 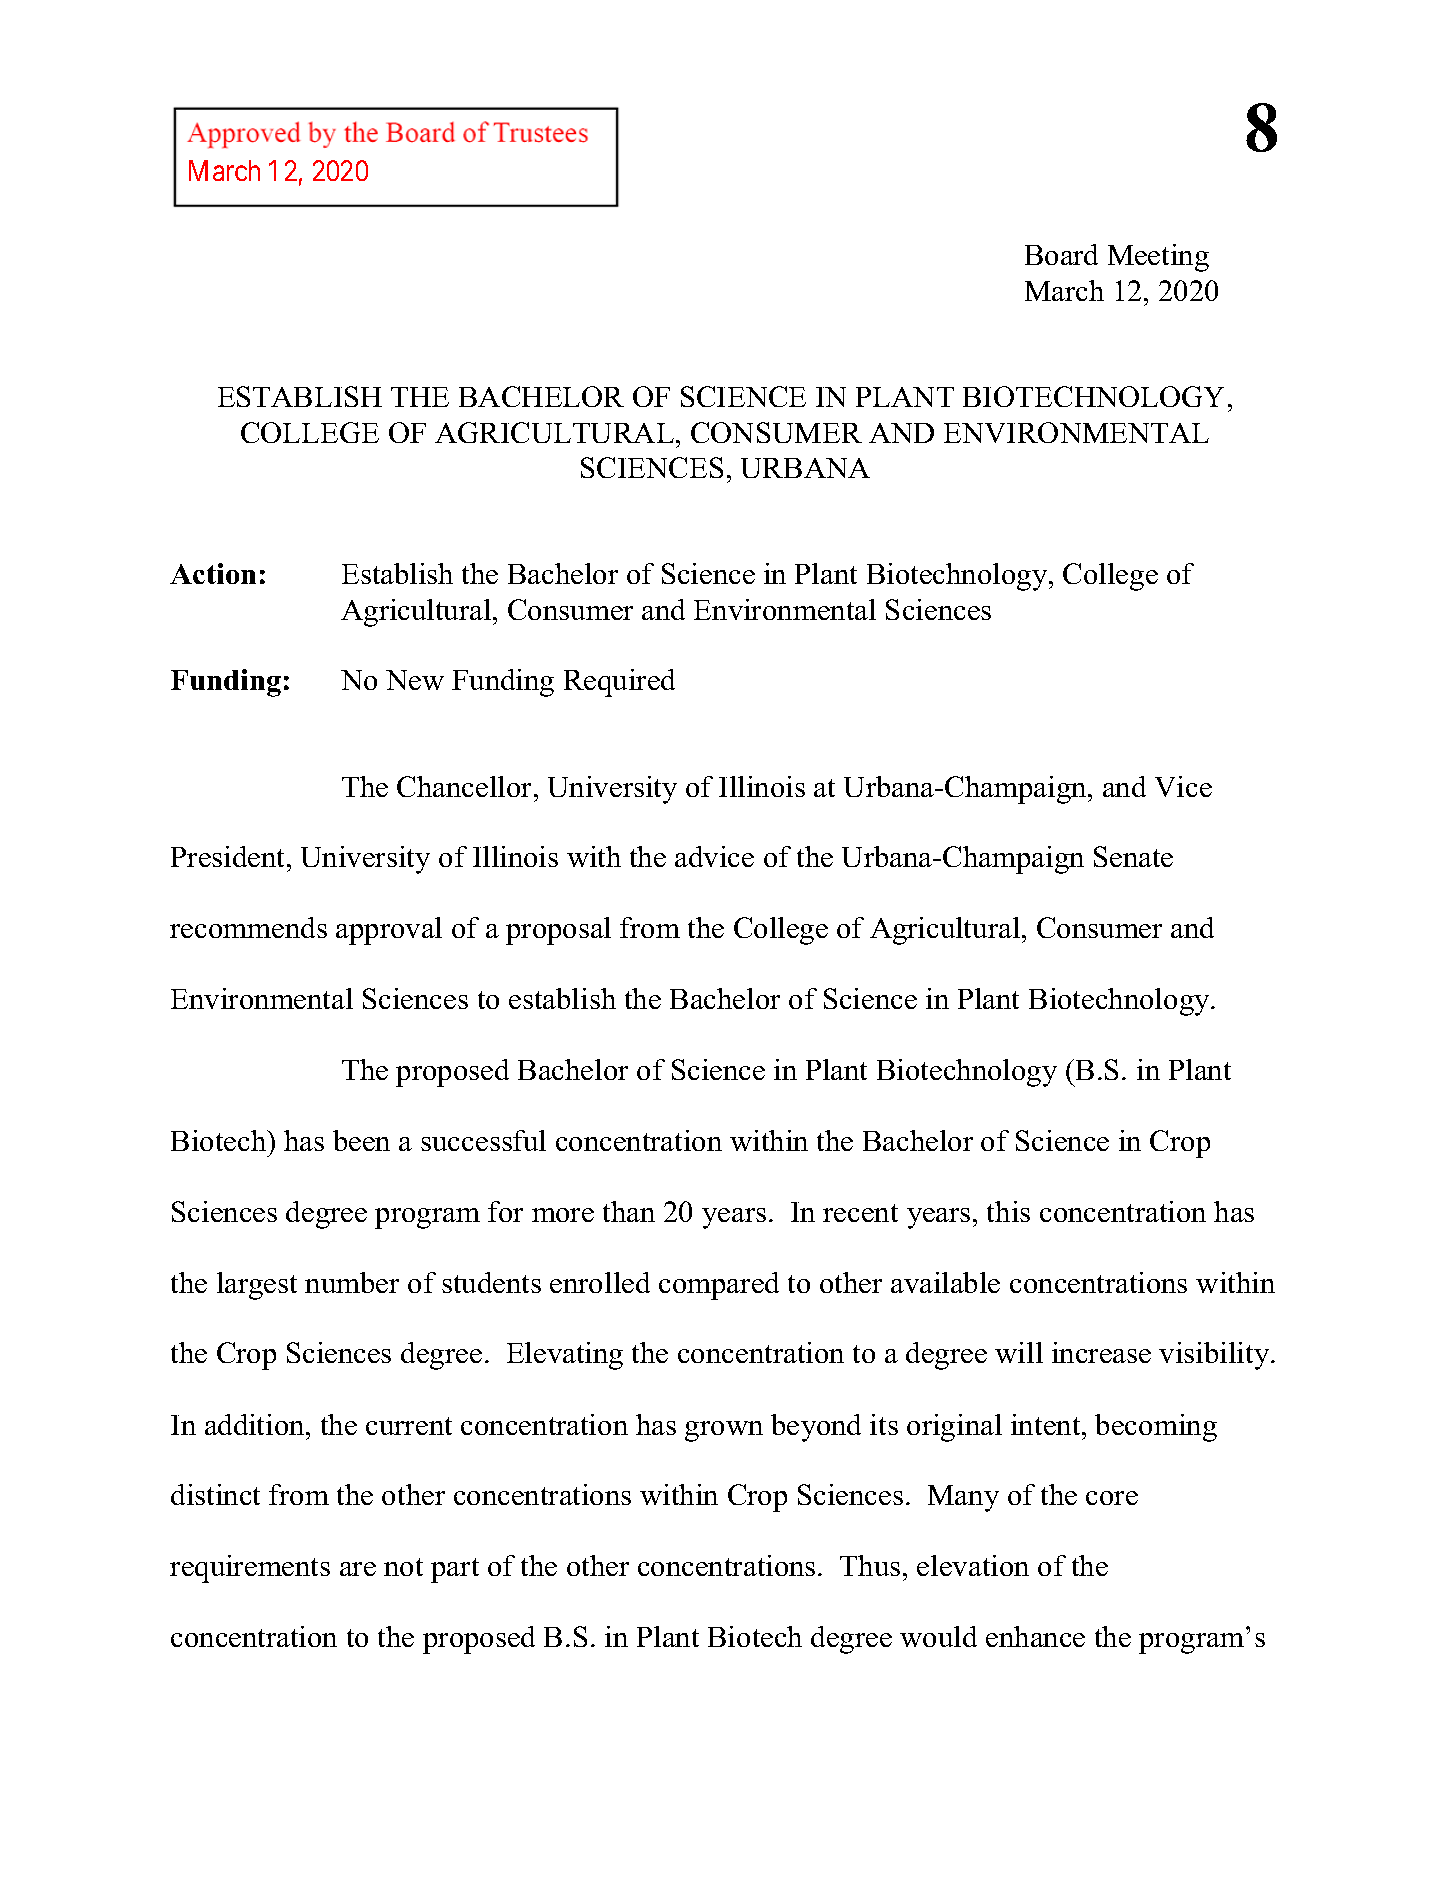 What do you see at coordinates (352, 1282) in the screenshot?
I see `number` at bounding box center [352, 1282].
